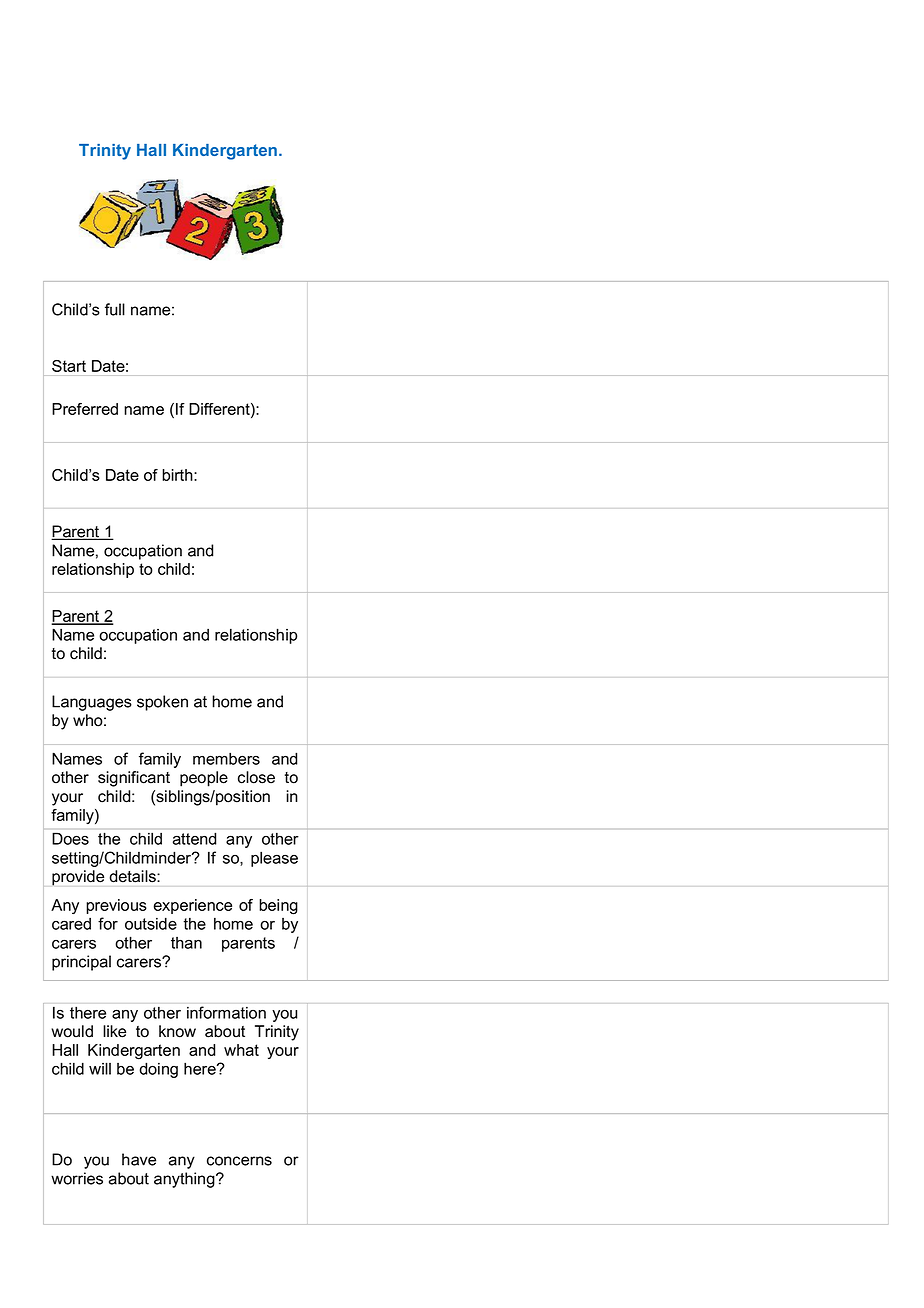 The width and height of the image is (924, 1308). I want to click on worries, so click(77, 1178).
